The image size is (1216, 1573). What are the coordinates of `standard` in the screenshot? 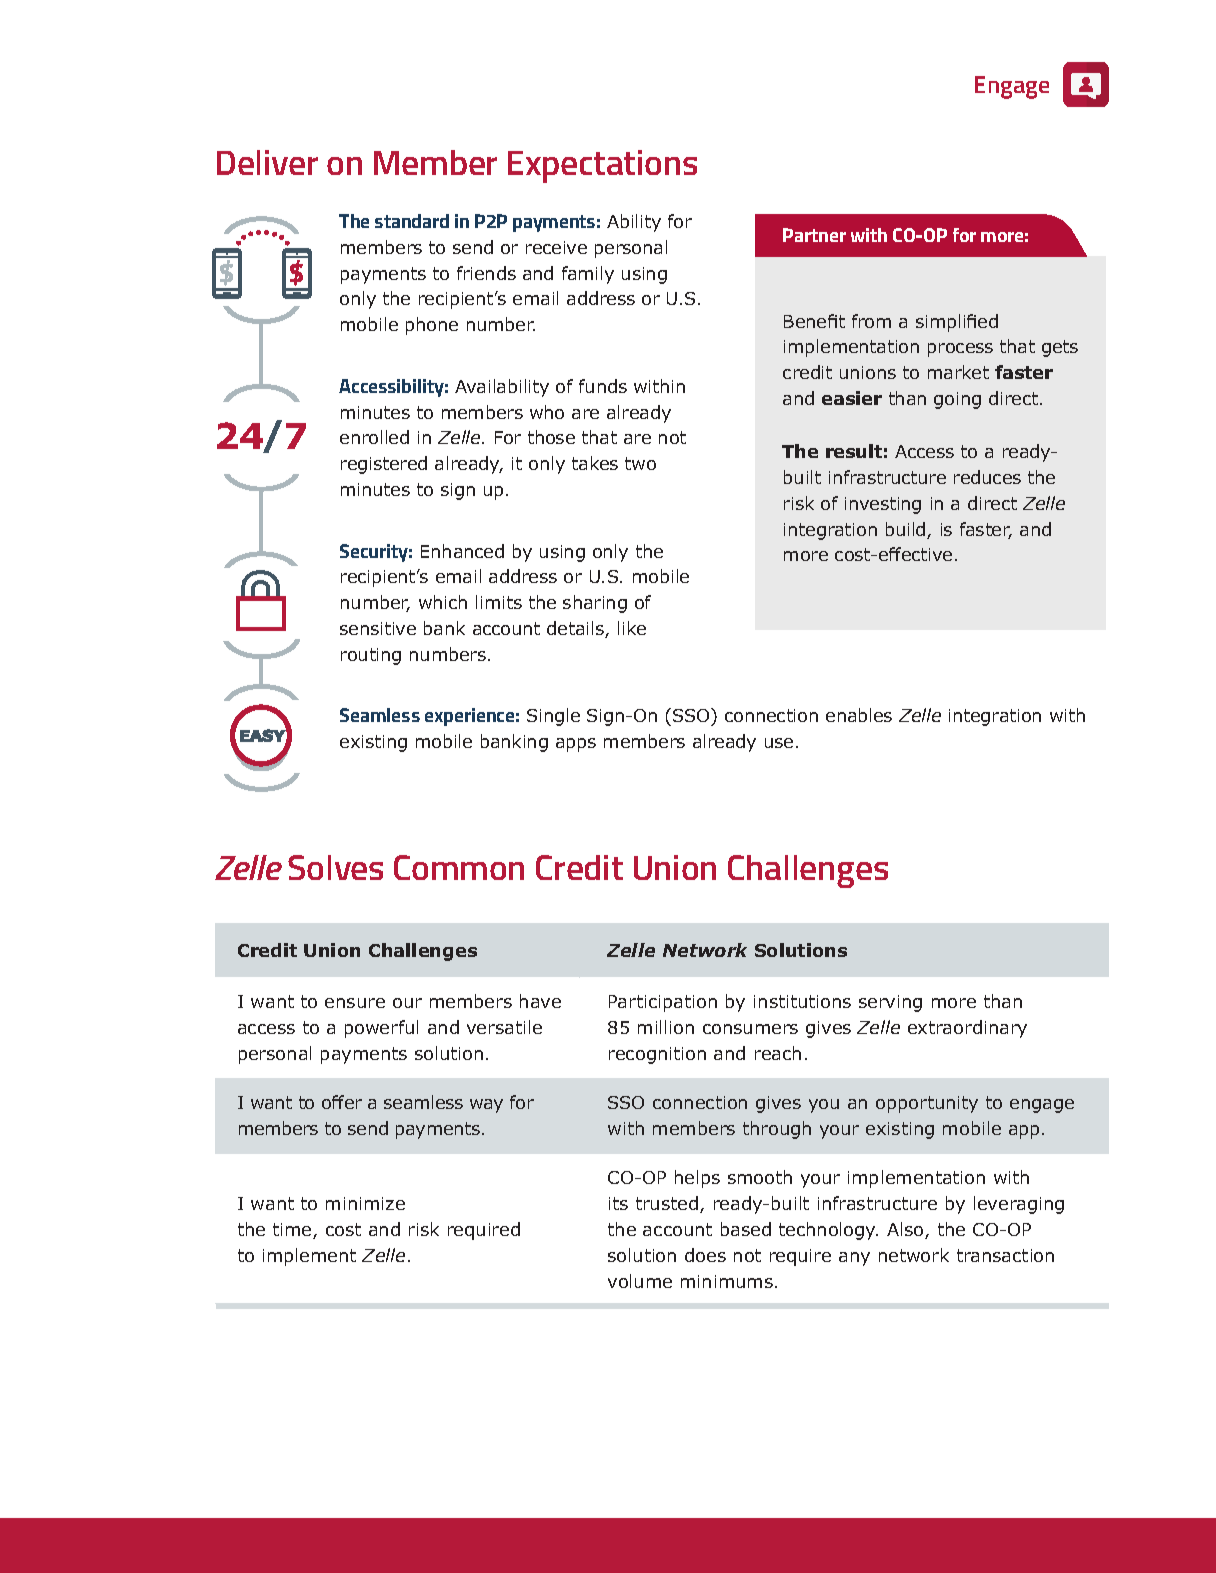 It's located at (412, 221).
